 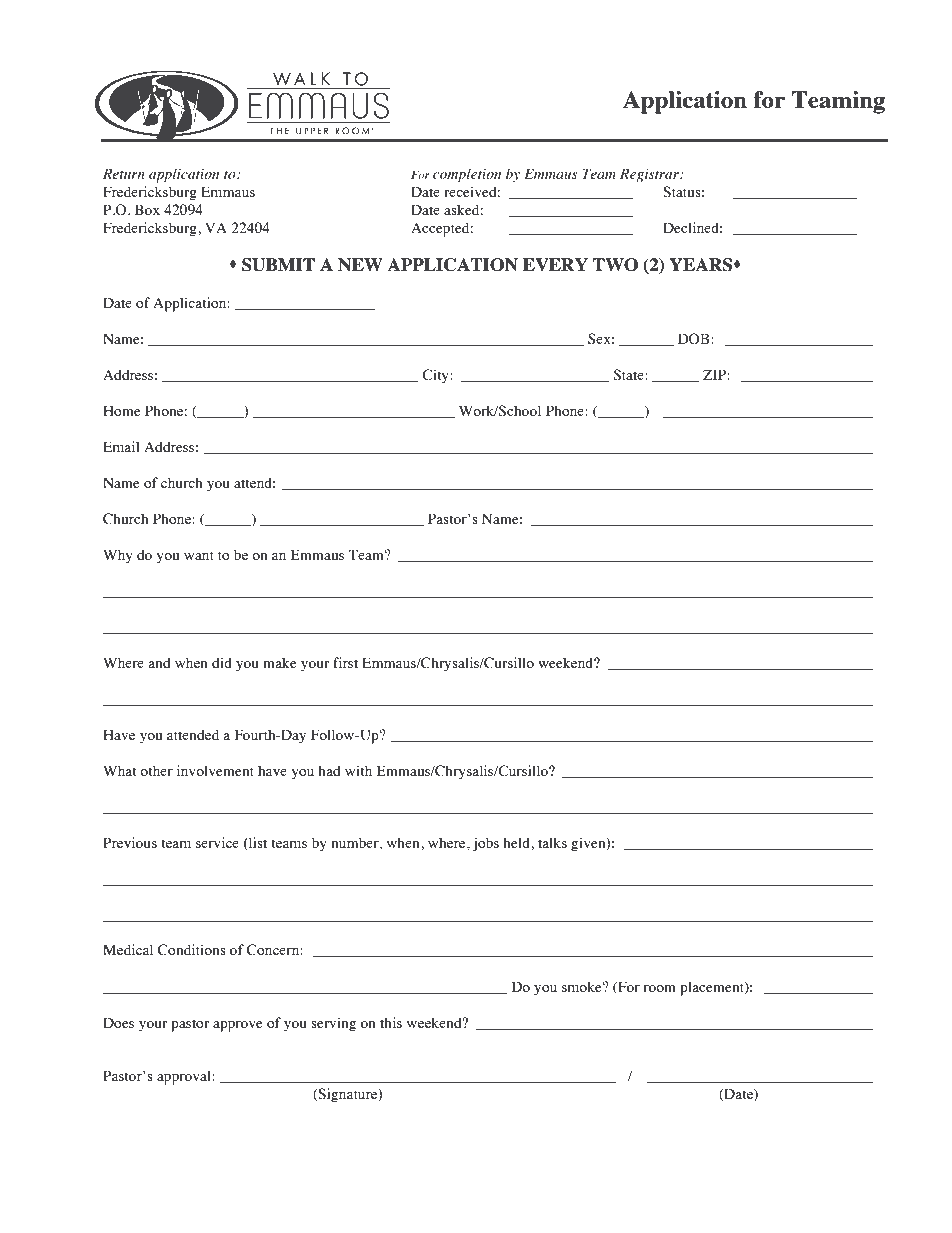 I want to click on this, so click(x=391, y=1022).
